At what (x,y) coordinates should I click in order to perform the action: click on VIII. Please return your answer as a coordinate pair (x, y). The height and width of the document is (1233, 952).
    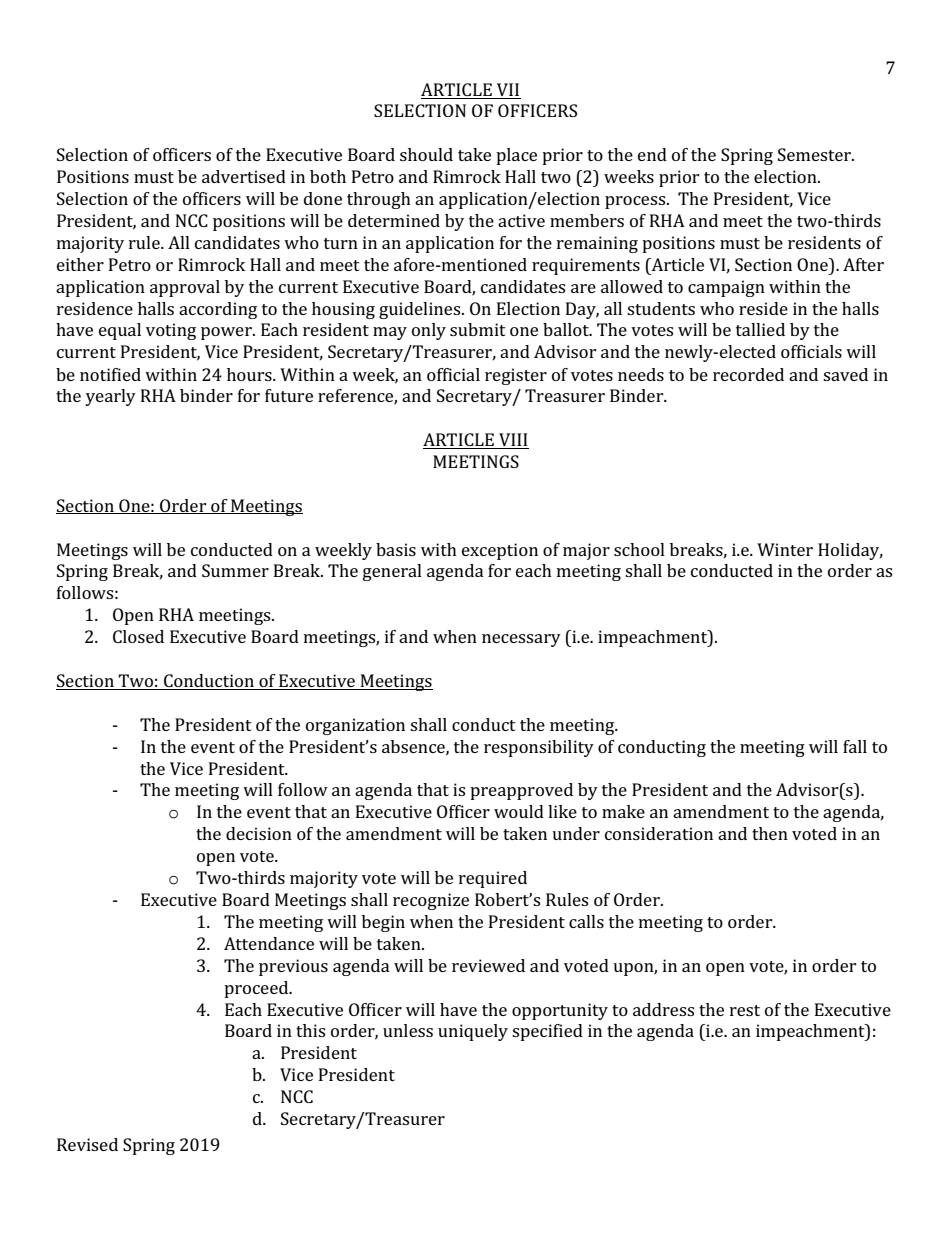
    Looking at the image, I should click on (513, 441).
